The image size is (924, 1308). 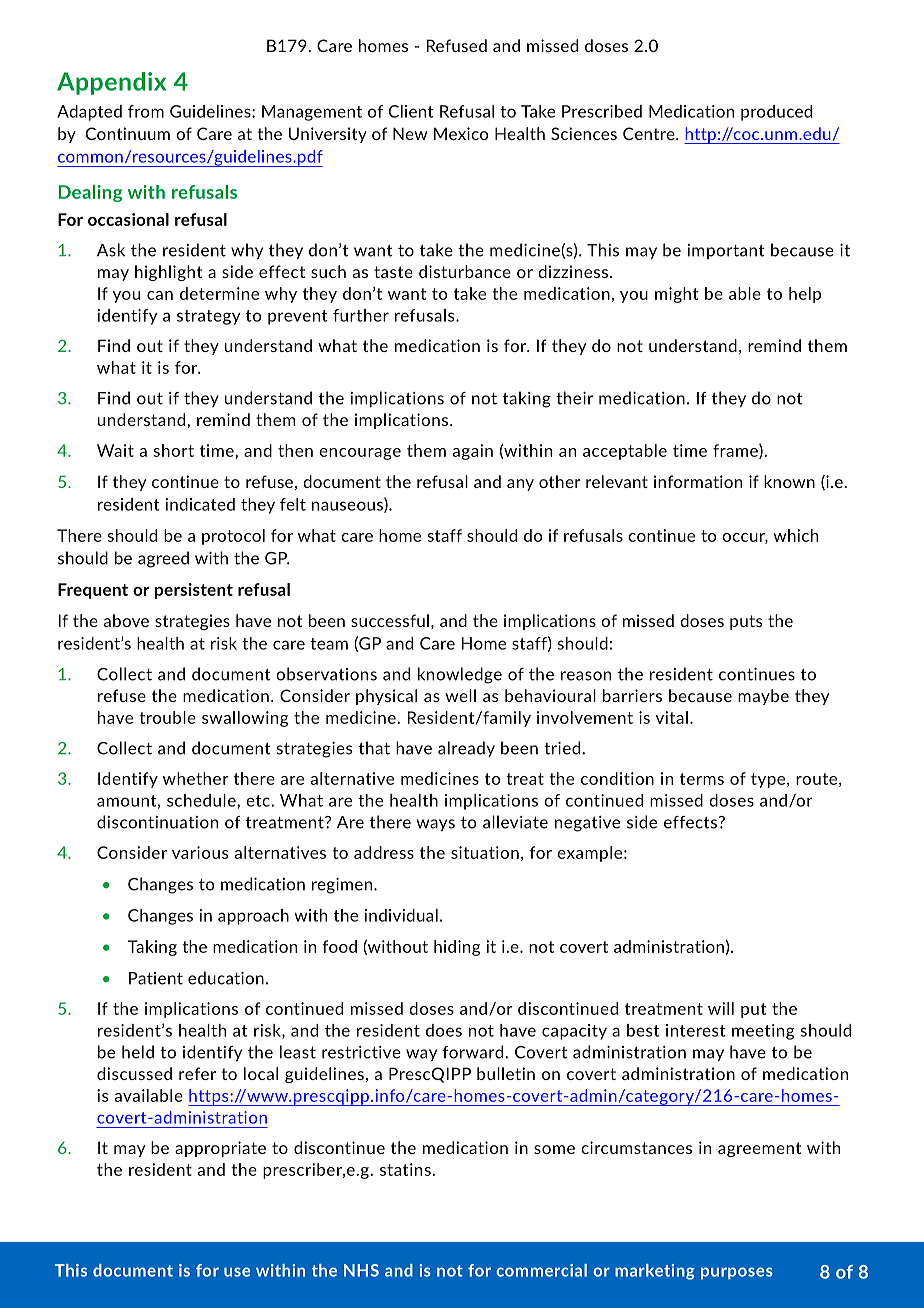 What do you see at coordinates (220, 1149) in the screenshot?
I see `appropriate` at bounding box center [220, 1149].
